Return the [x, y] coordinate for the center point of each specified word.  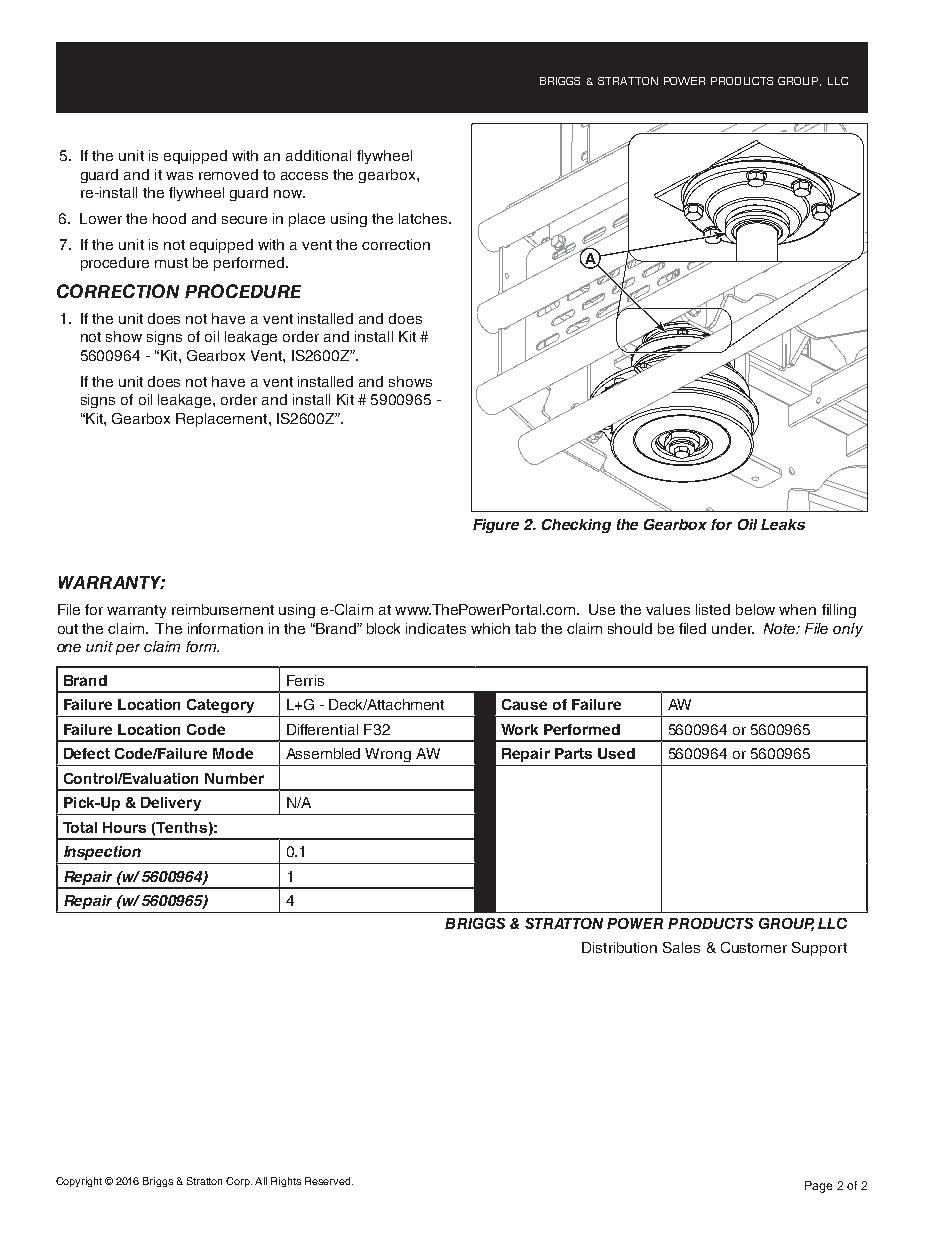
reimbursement [223, 609]
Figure [496, 526]
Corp [239, 1182]
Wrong [388, 755]
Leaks [783, 524]
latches [424, 218]
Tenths [181, 827]
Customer [754, 947]
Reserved [329, 1181]
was [179, 176]
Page [818, 1187]
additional [318, 155]
